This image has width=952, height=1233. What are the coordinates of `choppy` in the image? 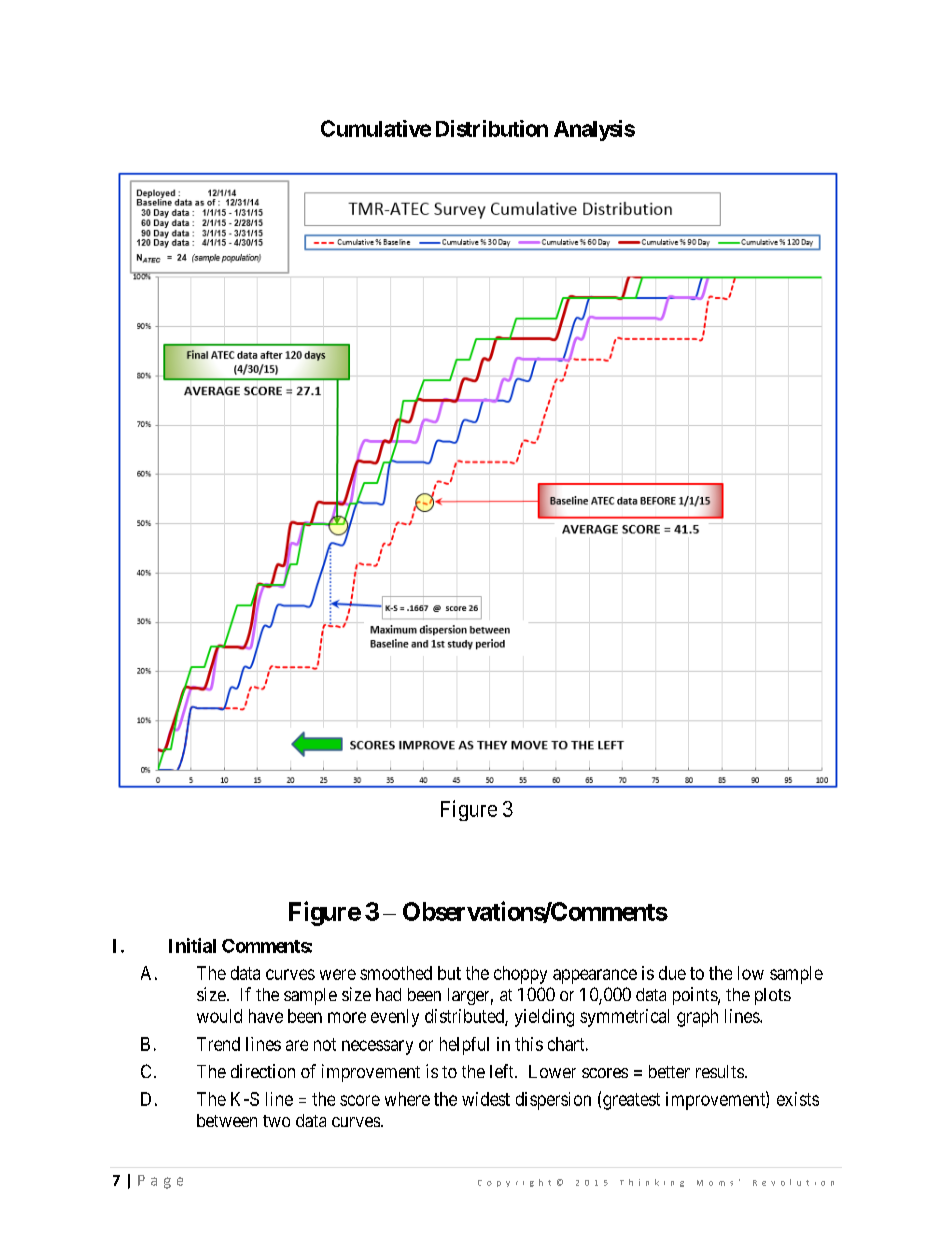 It's located at (520, 975).
